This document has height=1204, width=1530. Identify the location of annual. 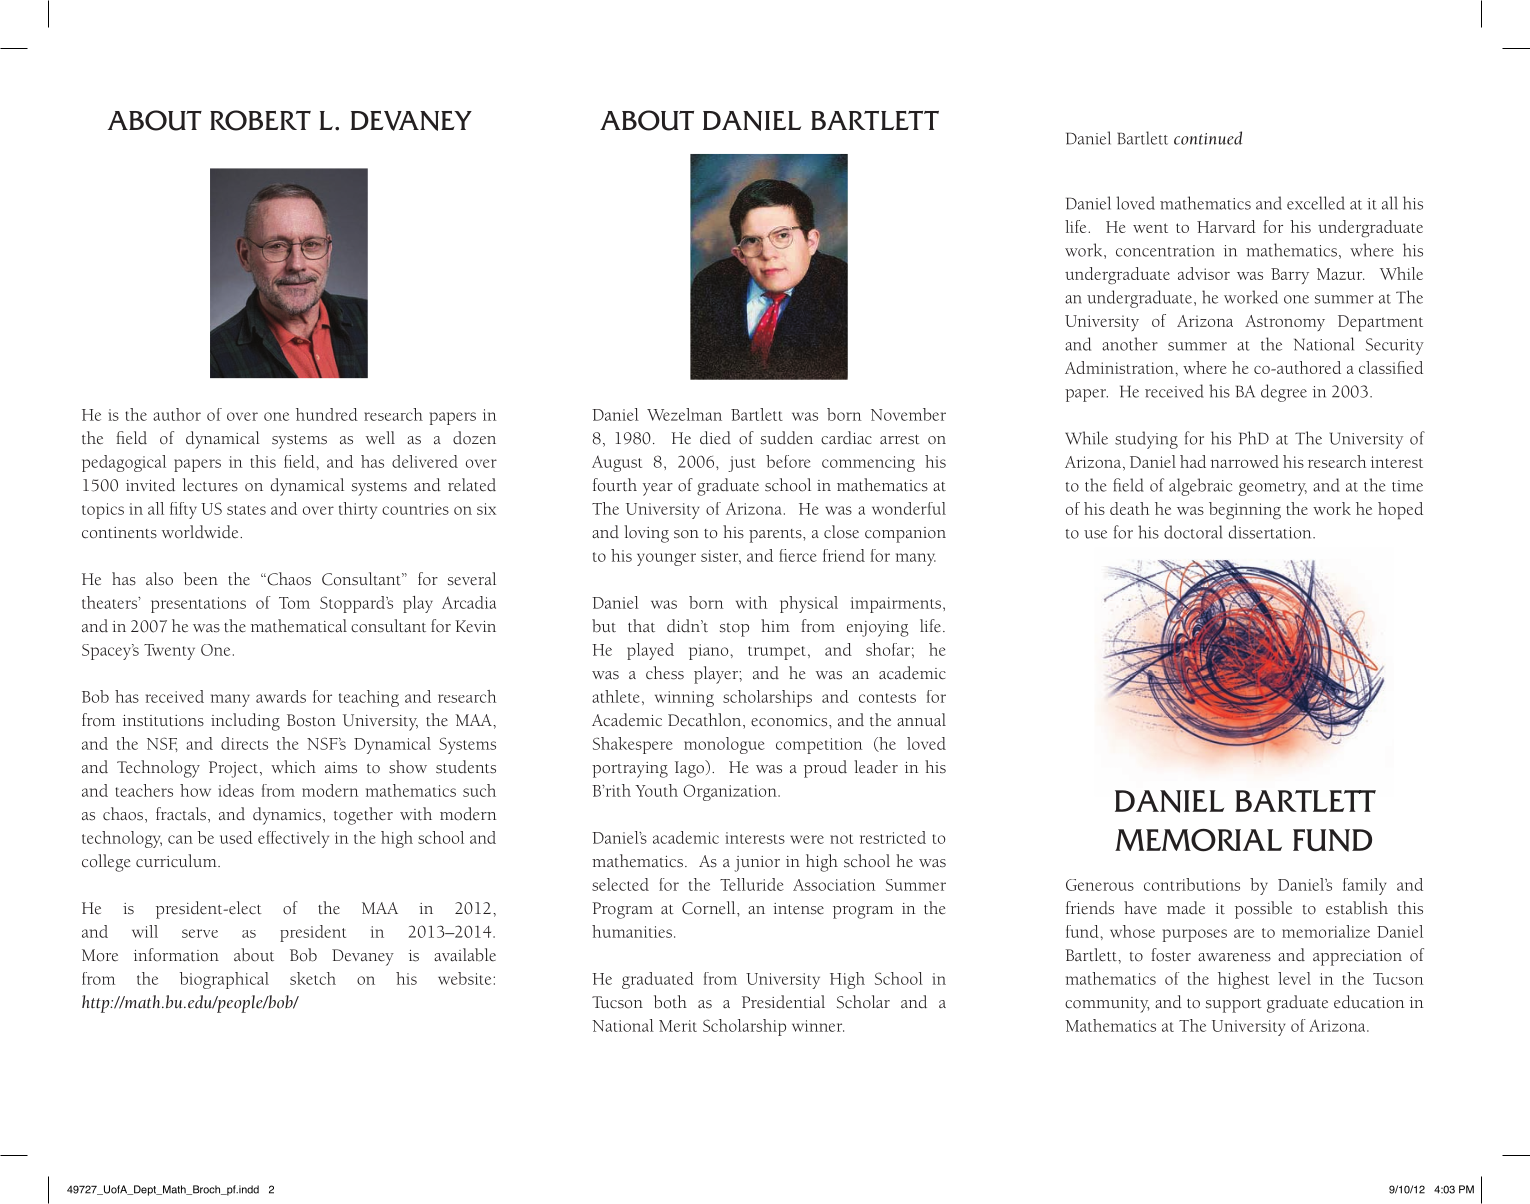
(921, 720).
